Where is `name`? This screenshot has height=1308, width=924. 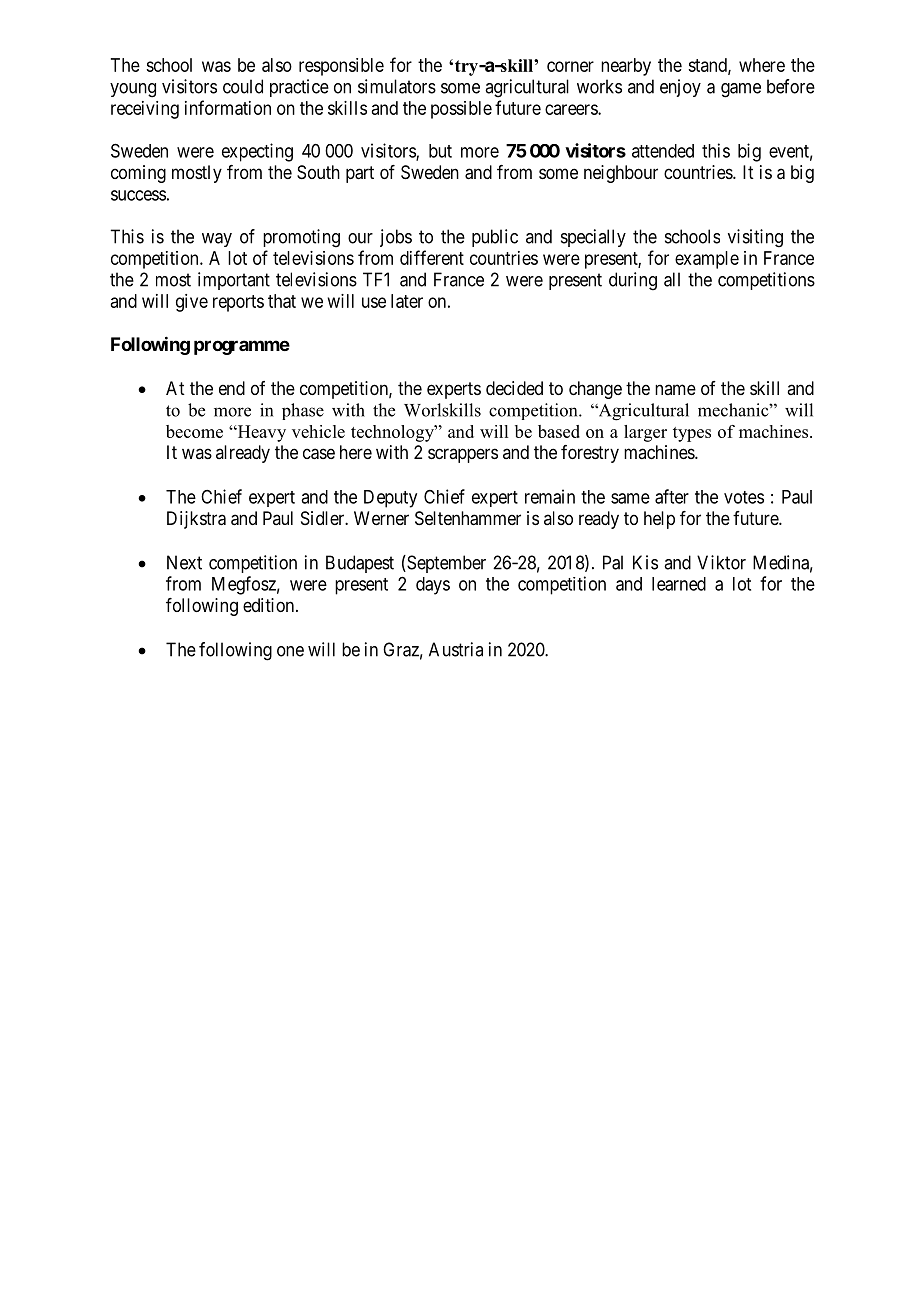 name is located at coordinates (675, 389).
